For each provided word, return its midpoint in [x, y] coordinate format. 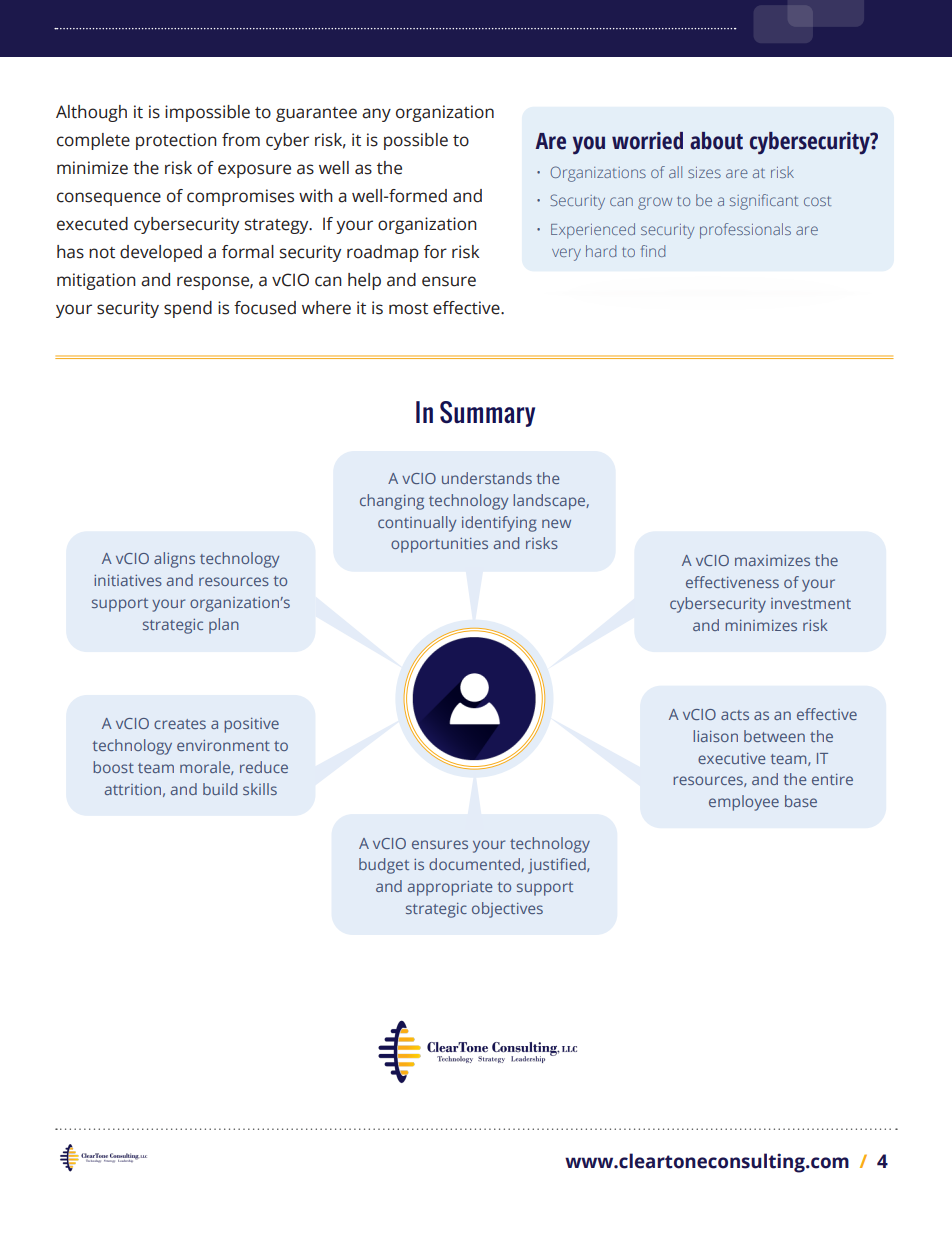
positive [251, 725]
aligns [174, 560]
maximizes [772, 560]
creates [180, 724]
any [376, 115]
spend [188, 309]
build [220, 789]
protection [176, 141]
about [716, 141]
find [653, 251]
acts [735, 715]
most [408, 309]
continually [417, 524]
